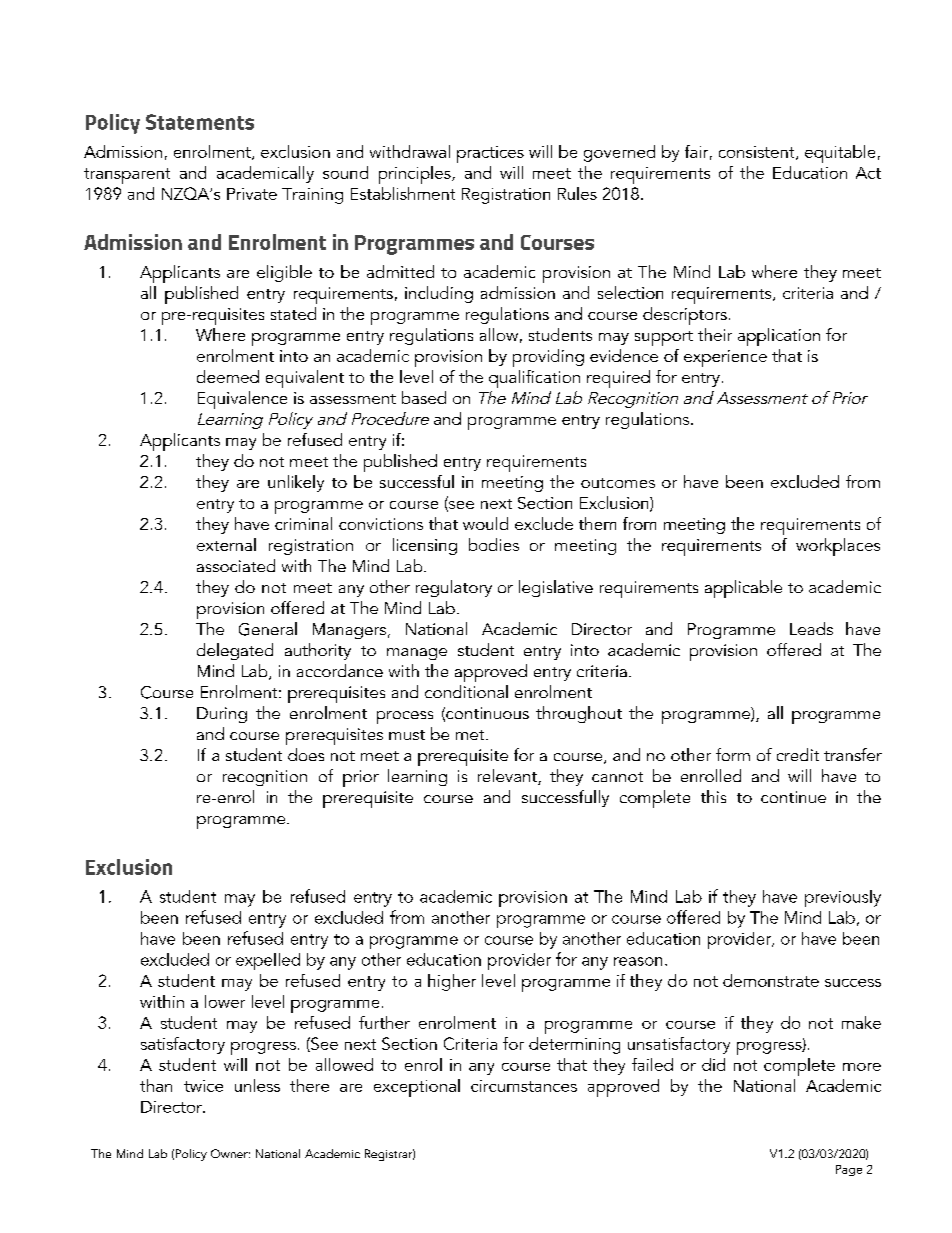 The height and width of the screenshot is (1233, 952). What do you see at coordinates (203, 1086) in the screenshot?
I see `twice` at bounding box center [203, 1086].
